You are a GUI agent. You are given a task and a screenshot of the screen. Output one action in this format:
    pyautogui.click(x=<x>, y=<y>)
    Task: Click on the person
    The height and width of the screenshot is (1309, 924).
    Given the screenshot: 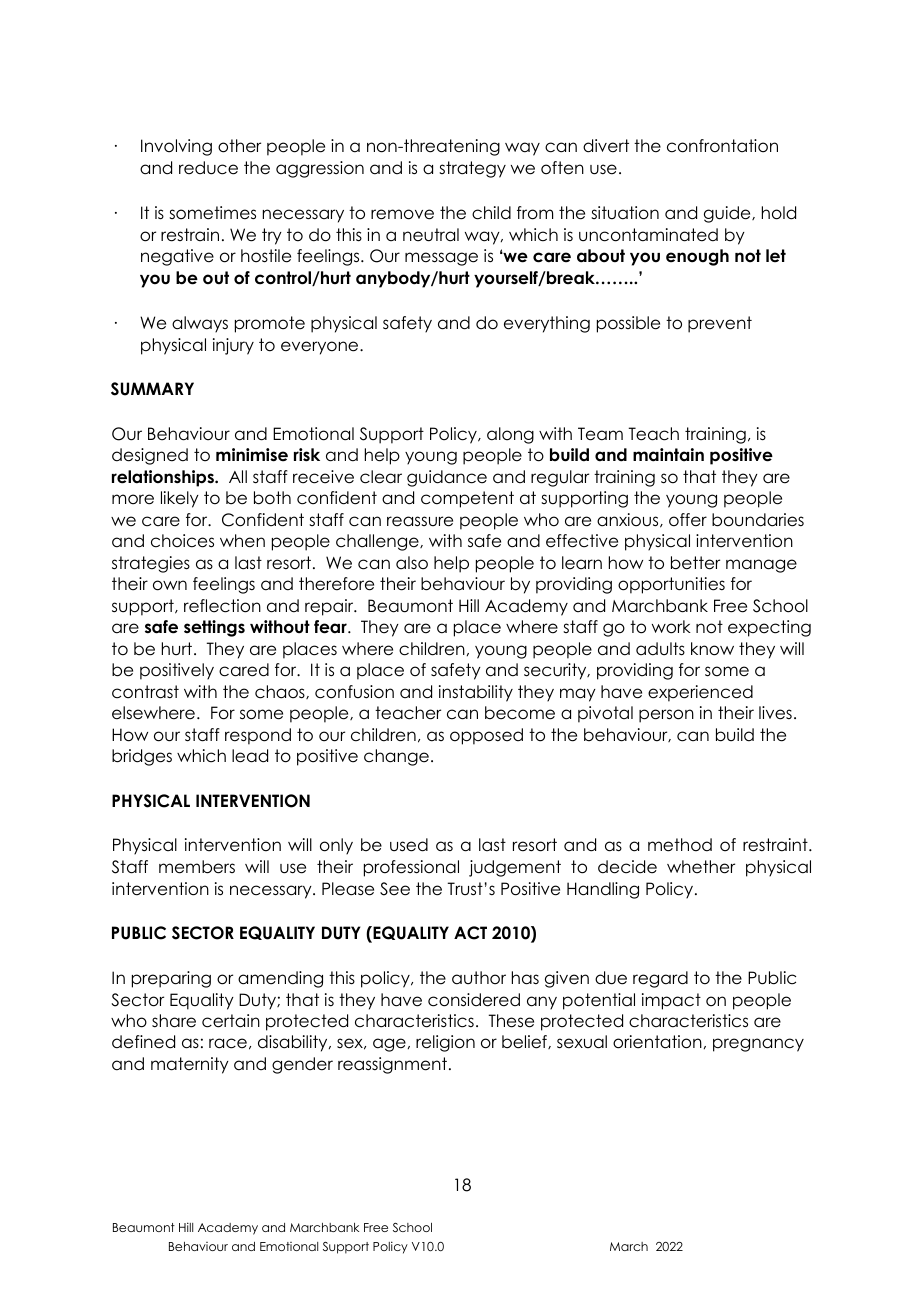 What is the action you would take?
    pyautogui.click(x=666, y=716)
